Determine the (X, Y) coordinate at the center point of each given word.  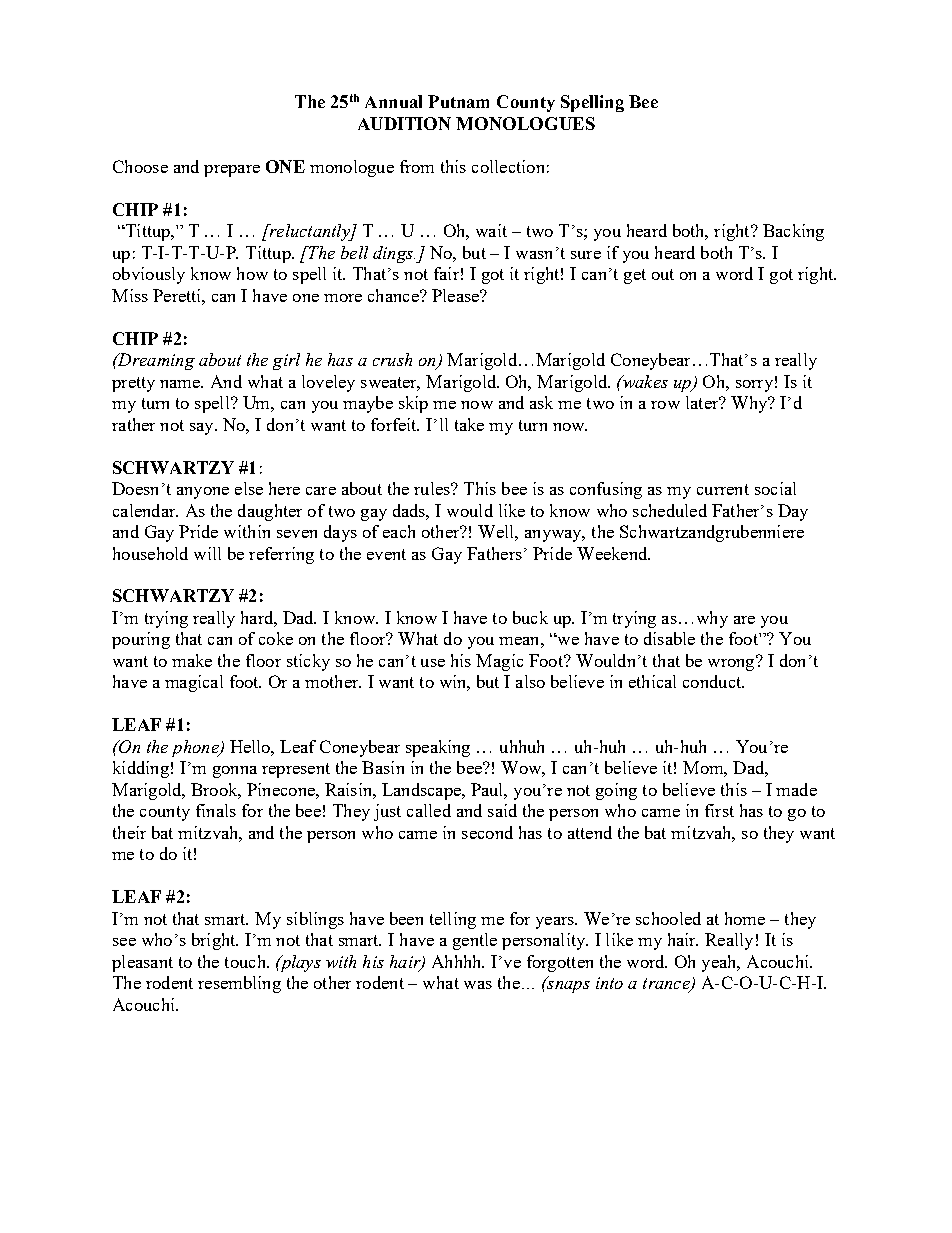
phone (196, 748)
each (399, 531)
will (207, 553)
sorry (754, 386)
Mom (705, 769)
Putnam (458, 101)
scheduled (670, 510)
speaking (438, 748)
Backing (793, 232)
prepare (232, 171)
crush (392, 359)
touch (246, 961)
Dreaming (155, 361)
